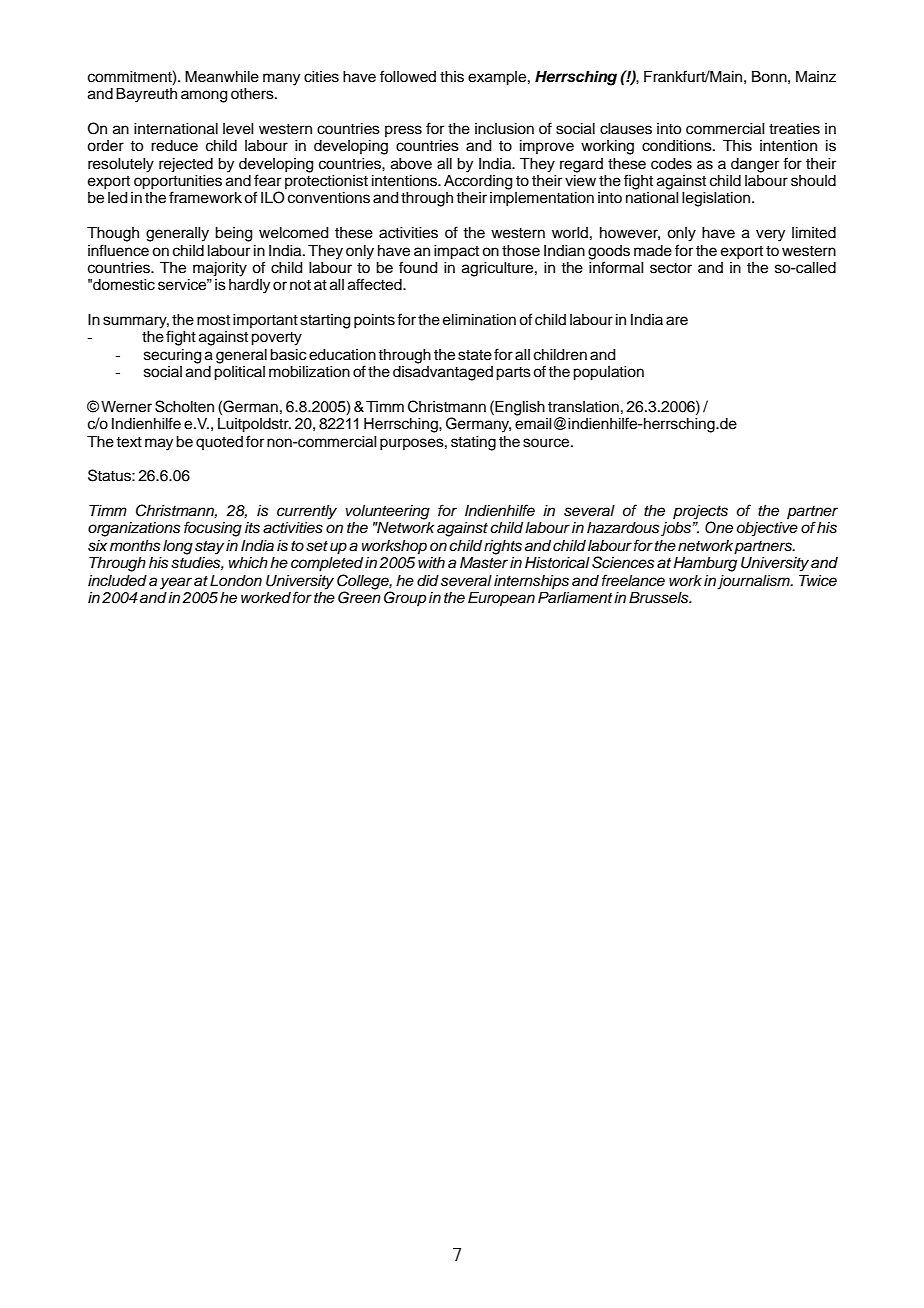  I want to click on did, so click(428, 581).
